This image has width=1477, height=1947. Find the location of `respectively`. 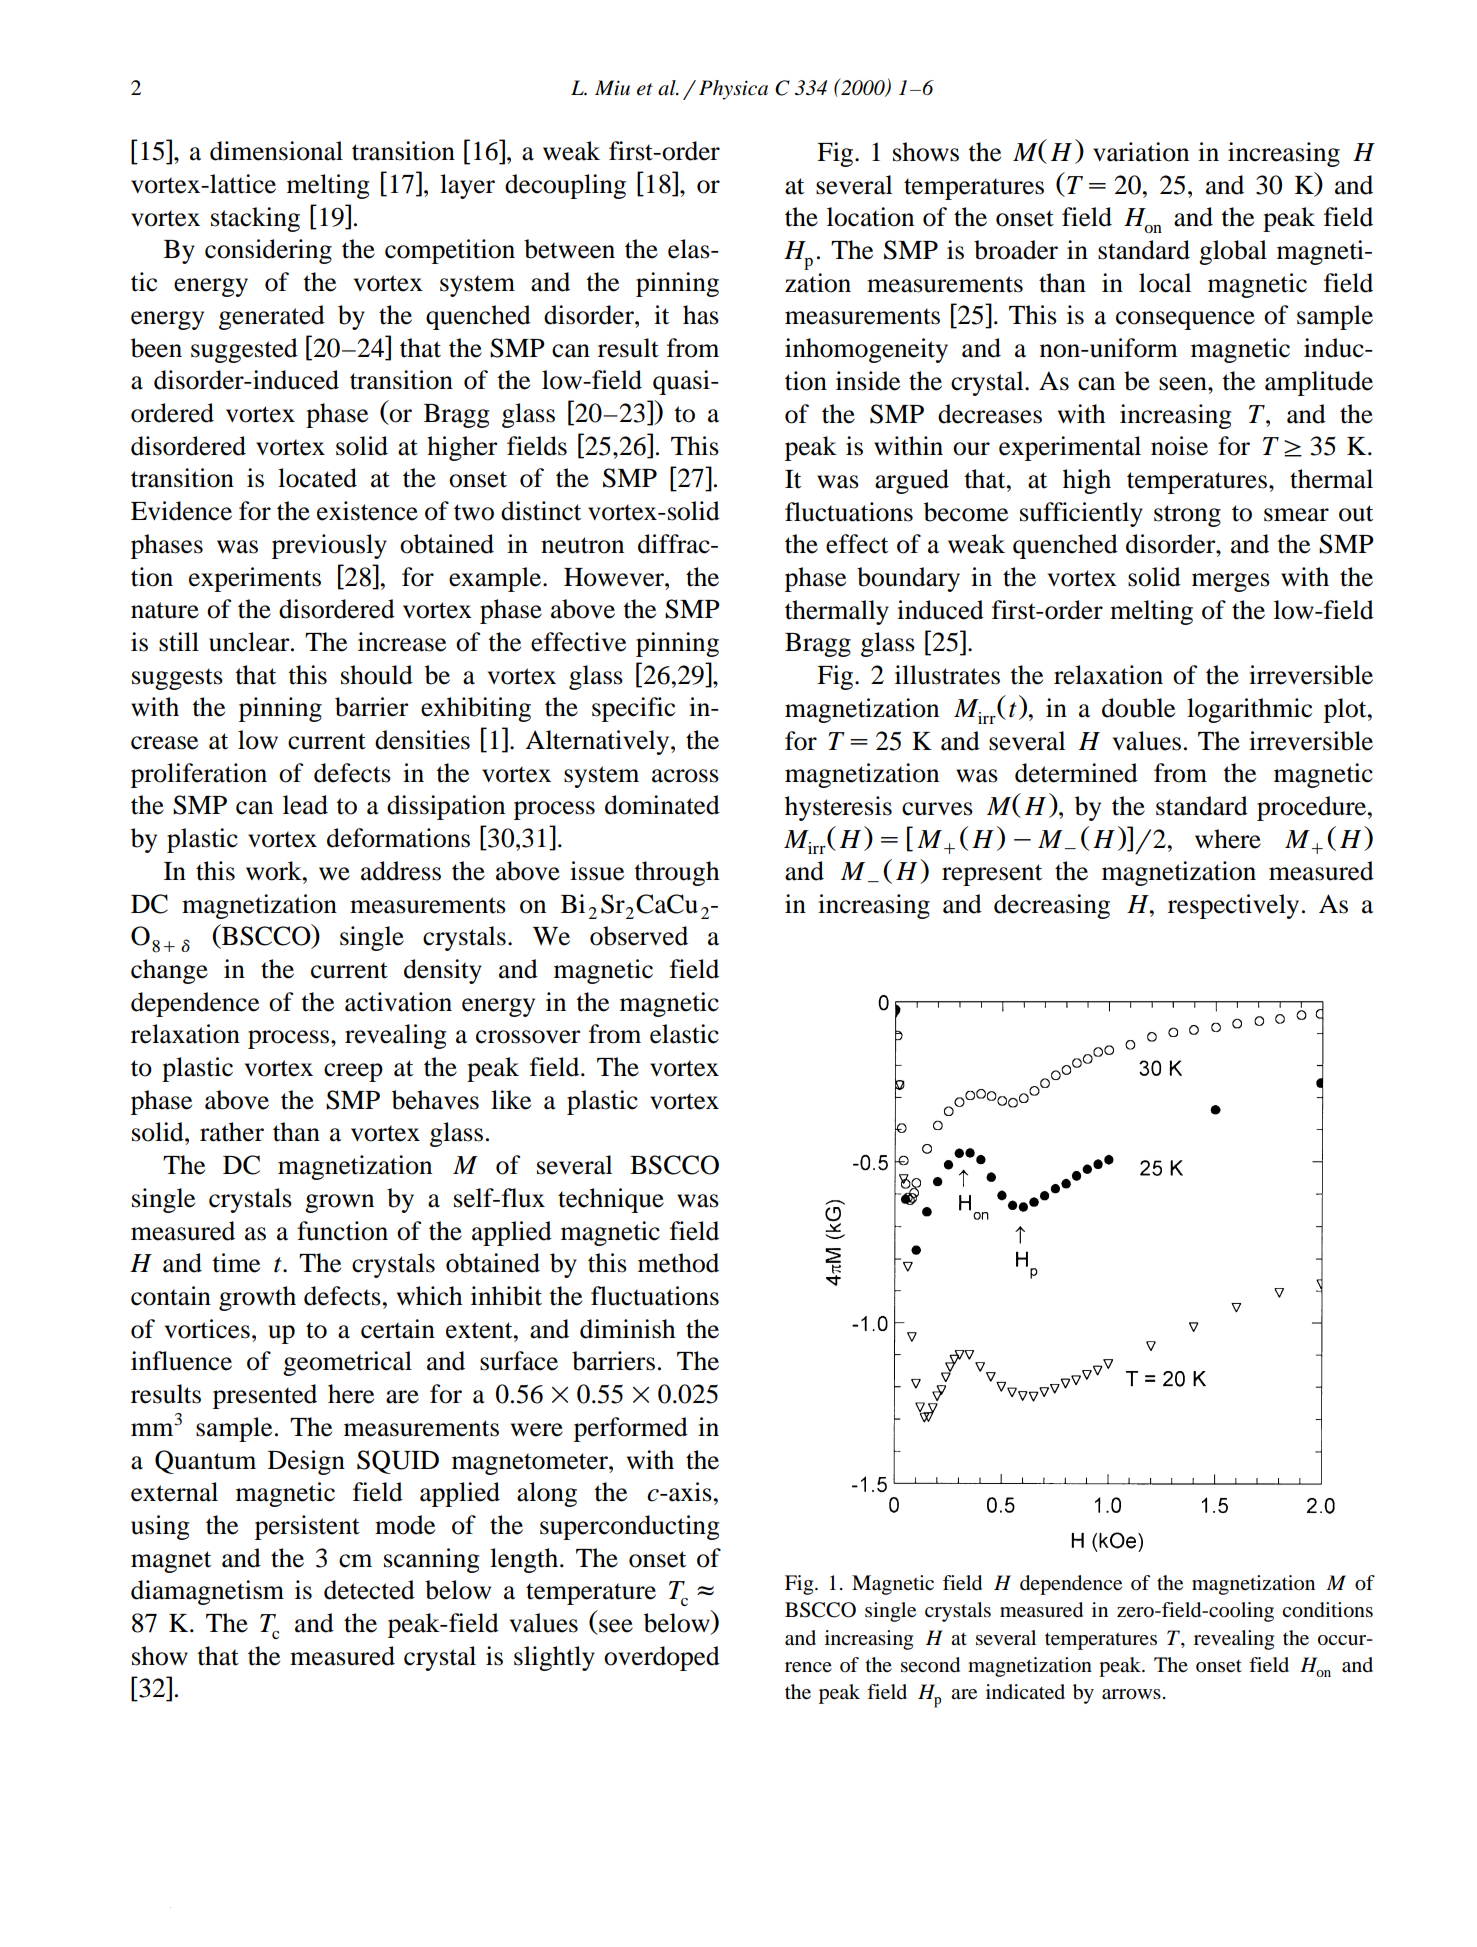

respectively is located at coordinates (1233, 906).
